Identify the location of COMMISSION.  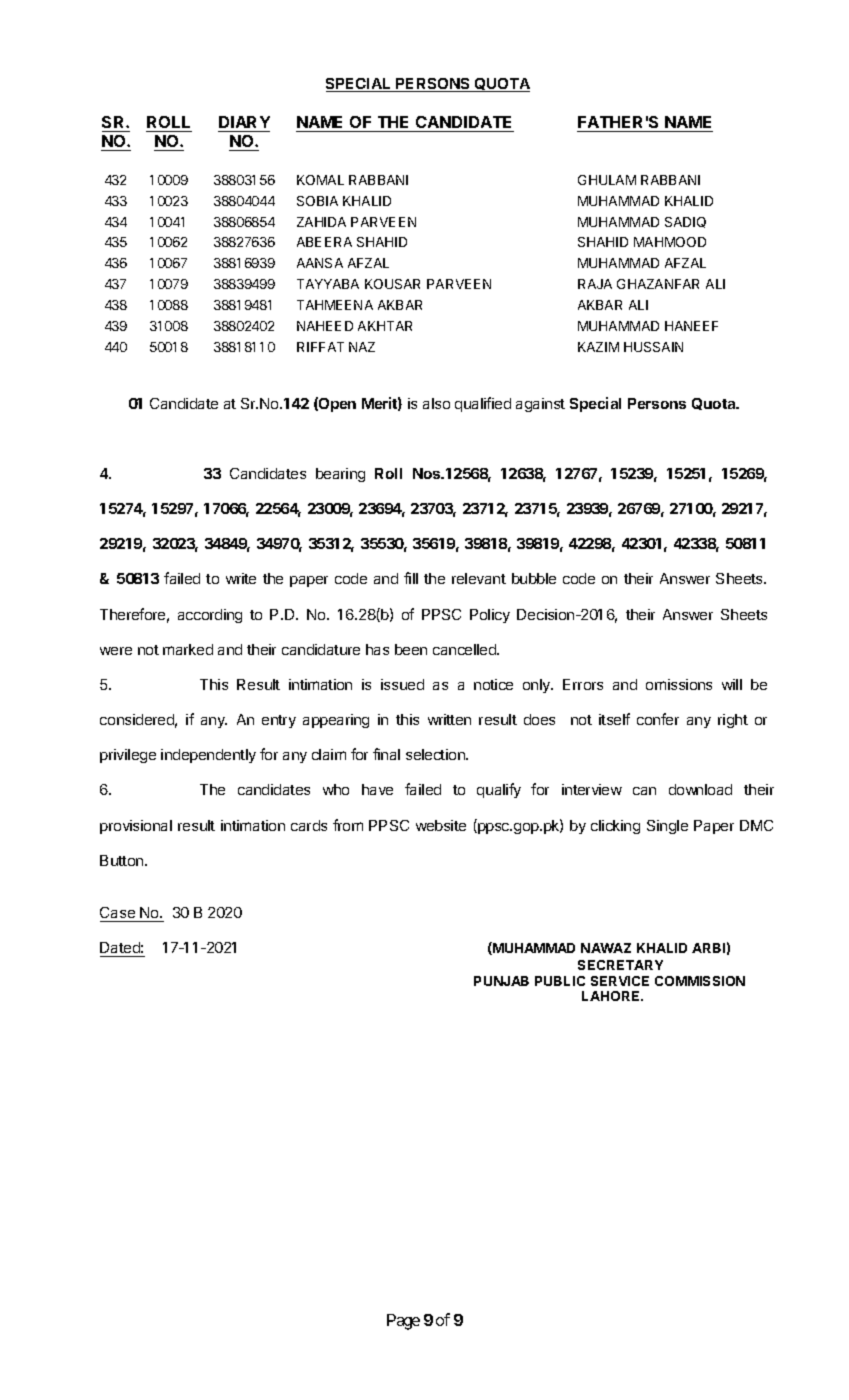
(700, 981).
